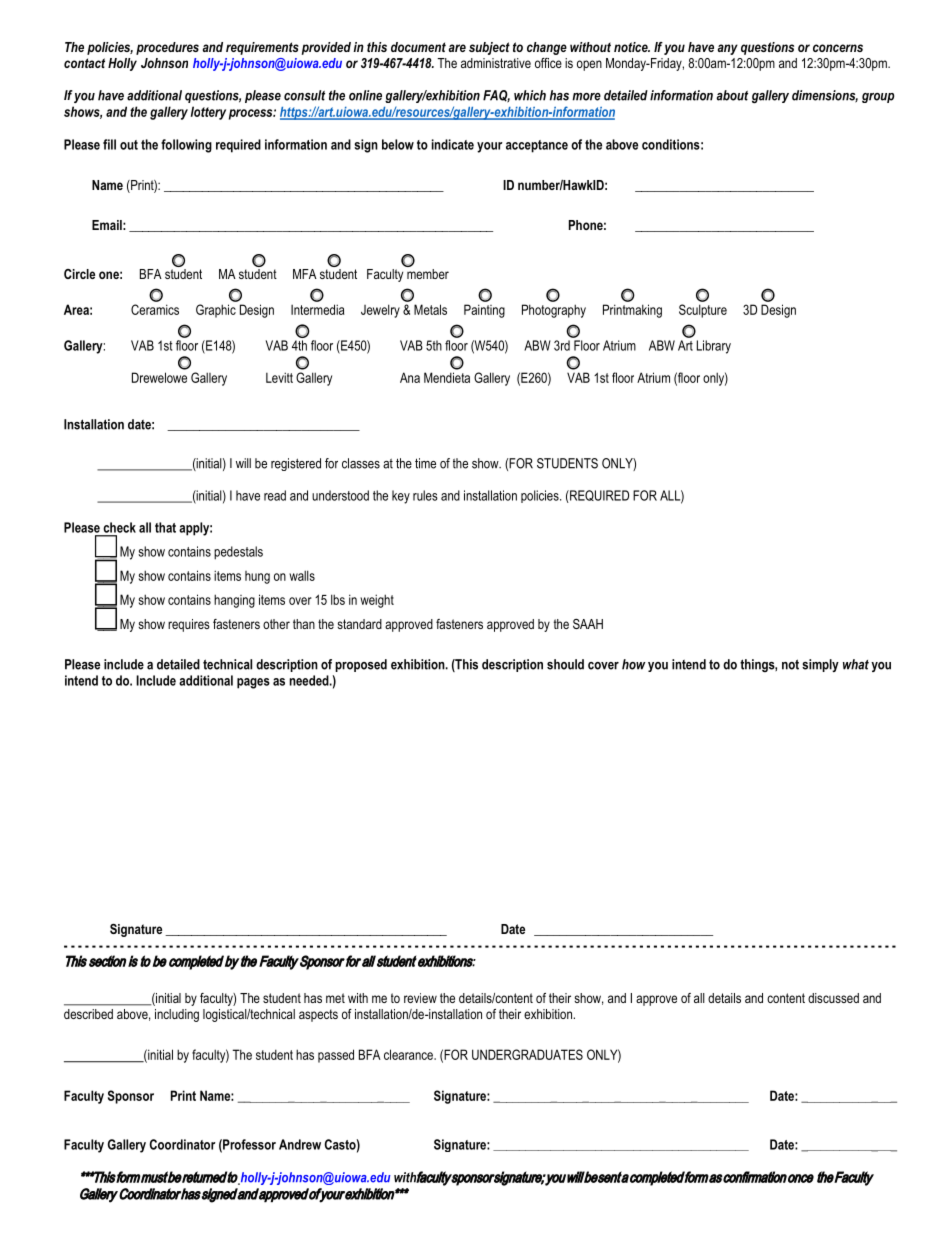 Image resolution: width=952 pixels, height=1233 pixels. Describe the element at coordinates (425, 495) in the screenshot. I see `rules` at that location.
